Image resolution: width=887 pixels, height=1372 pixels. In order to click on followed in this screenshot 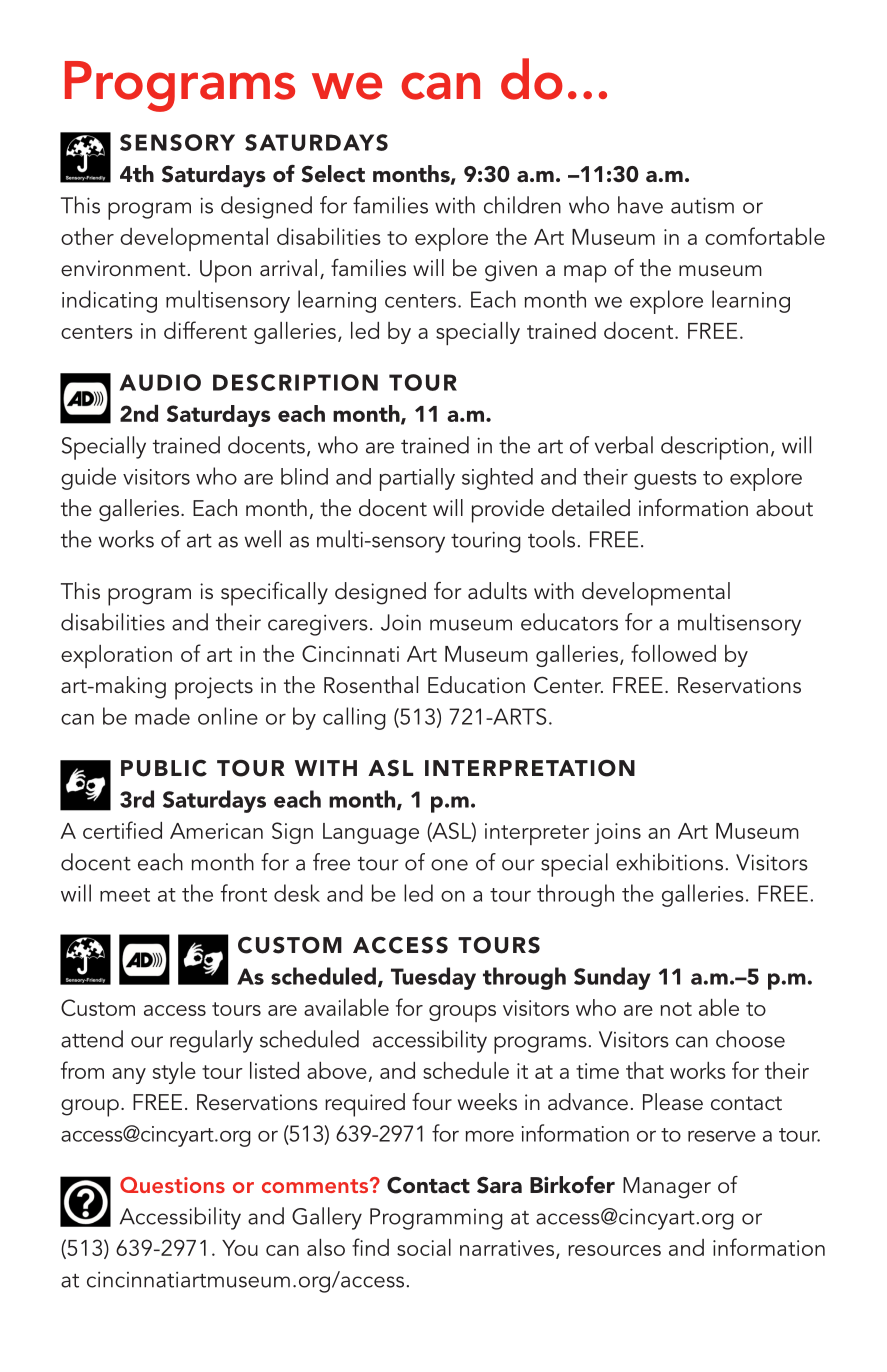, I will do `click(673, 653)`.
